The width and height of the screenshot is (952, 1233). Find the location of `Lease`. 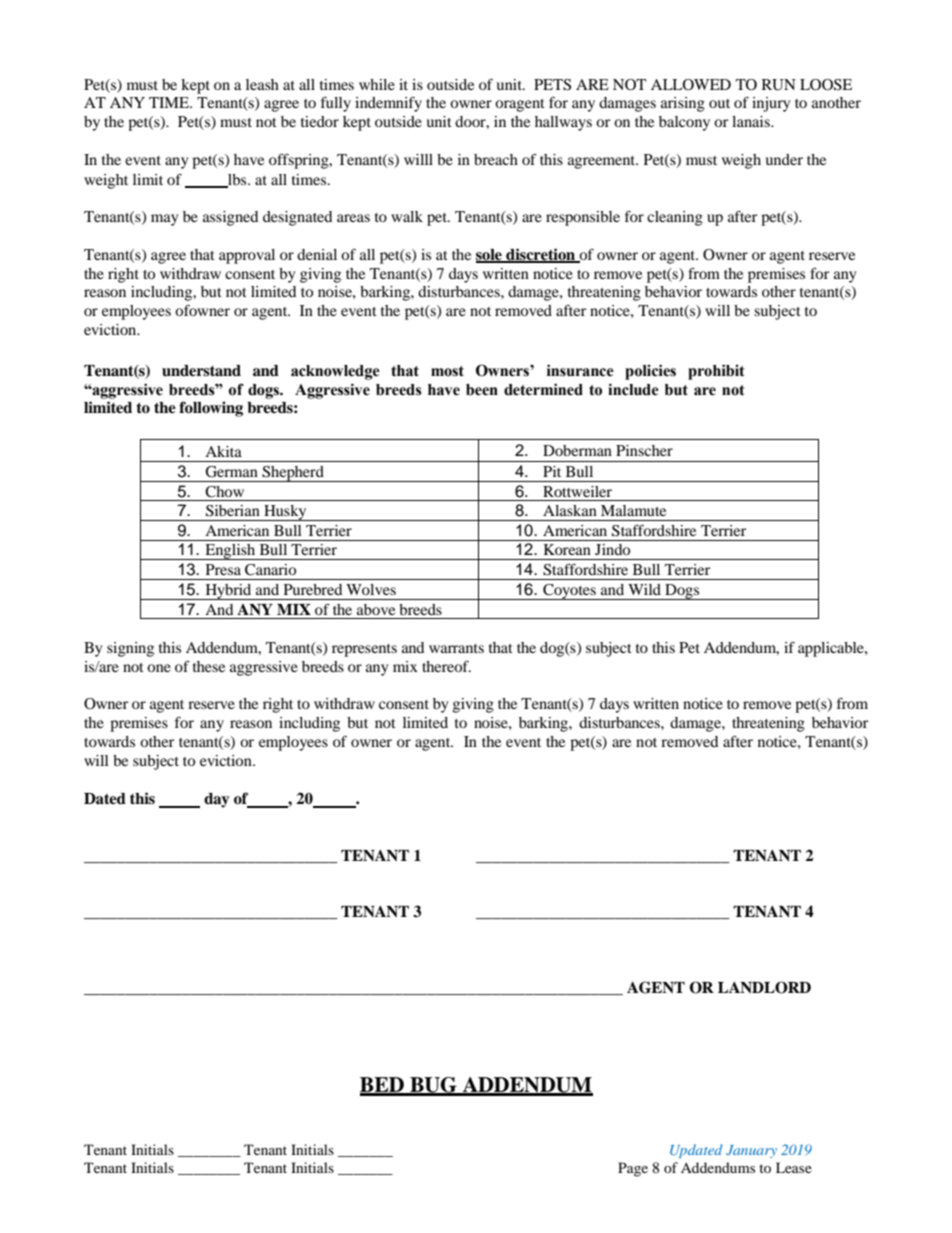

Lease is located at coordinates (794, 1167).
